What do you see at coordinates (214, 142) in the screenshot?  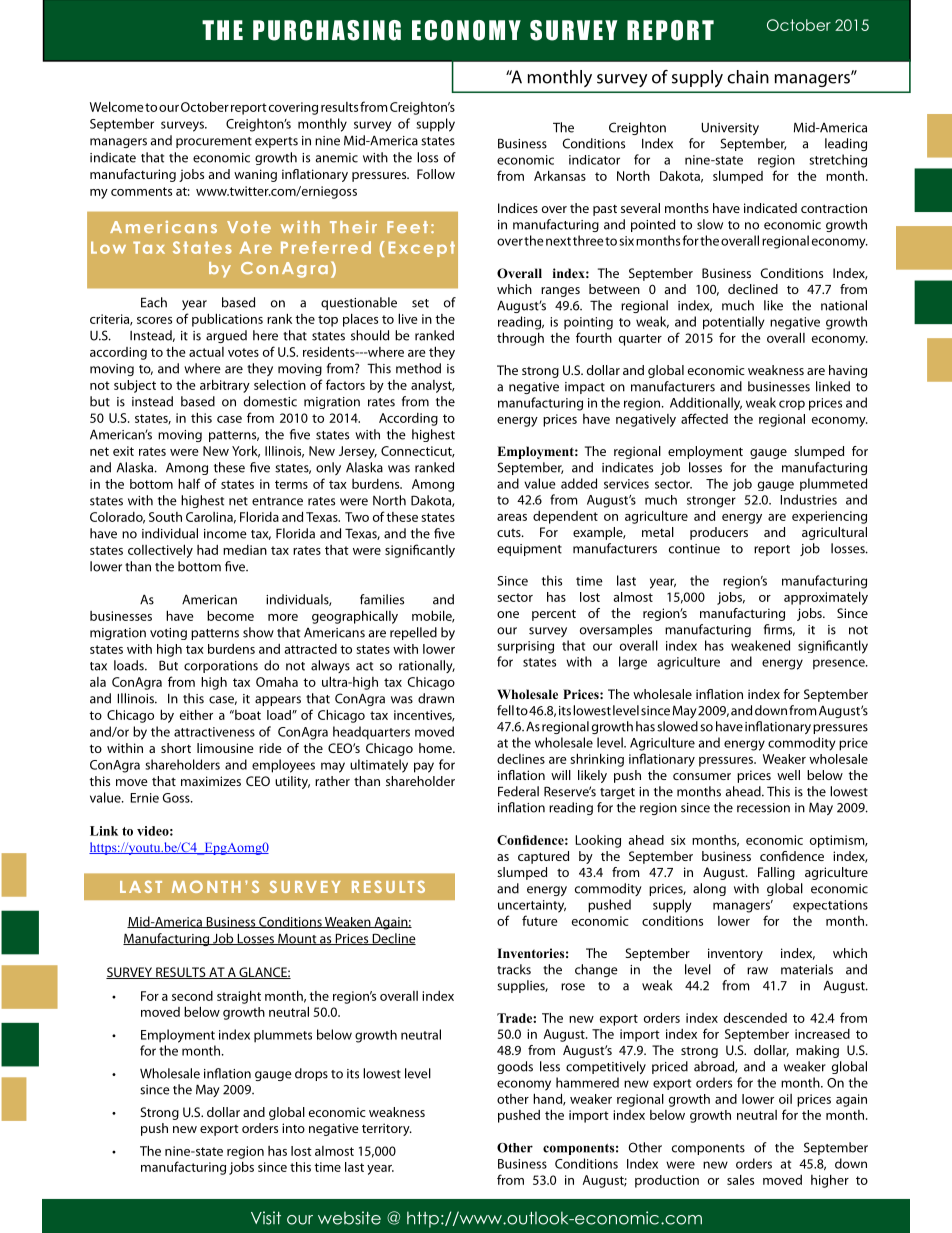 I see `procurement` at bounding box center [214, 142].
